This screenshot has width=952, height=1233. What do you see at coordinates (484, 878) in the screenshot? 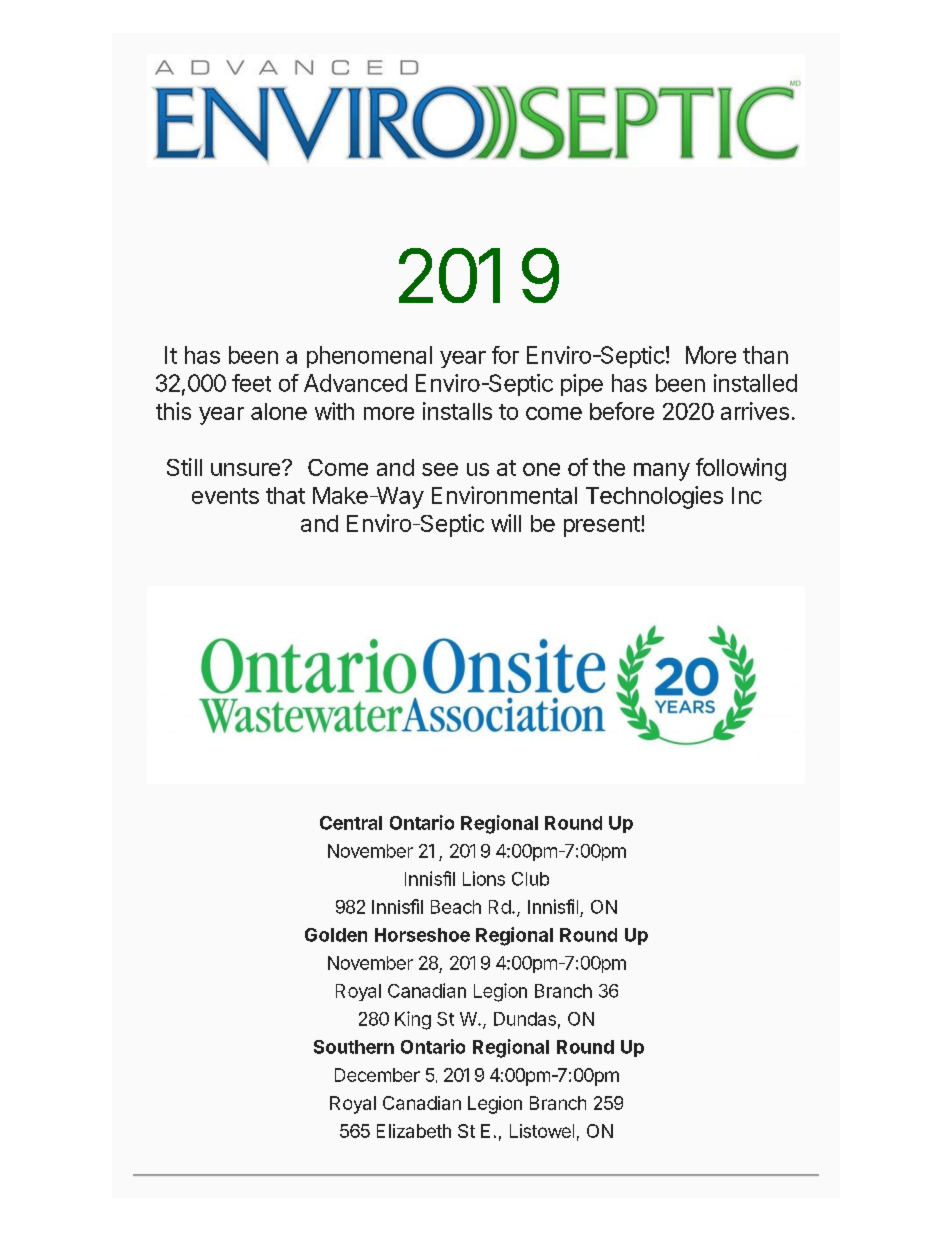
I see `Lions` at bounding box center [484, 878].
